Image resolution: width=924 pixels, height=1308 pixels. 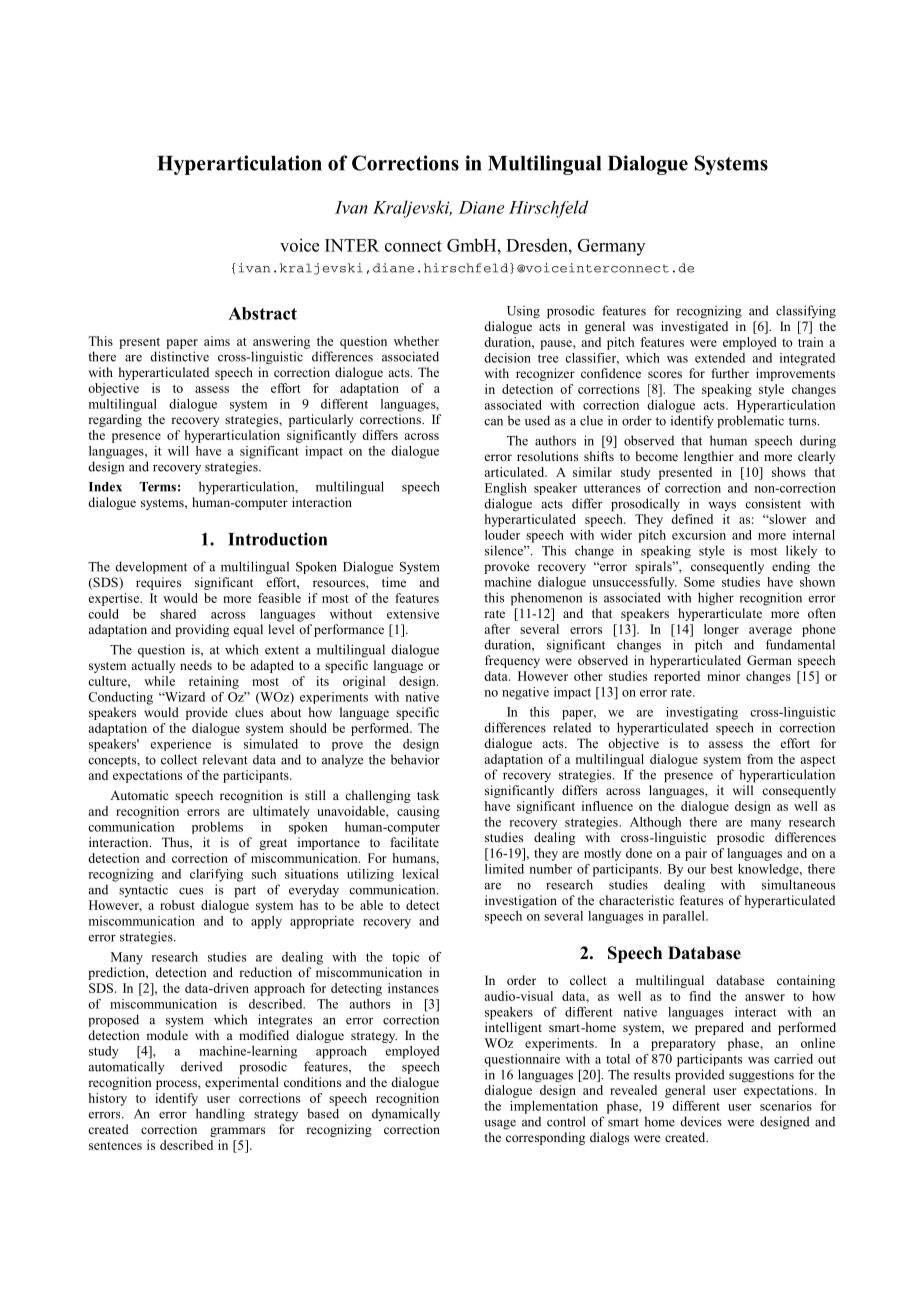 I want to click on aims, so click(x=217, y=341).
